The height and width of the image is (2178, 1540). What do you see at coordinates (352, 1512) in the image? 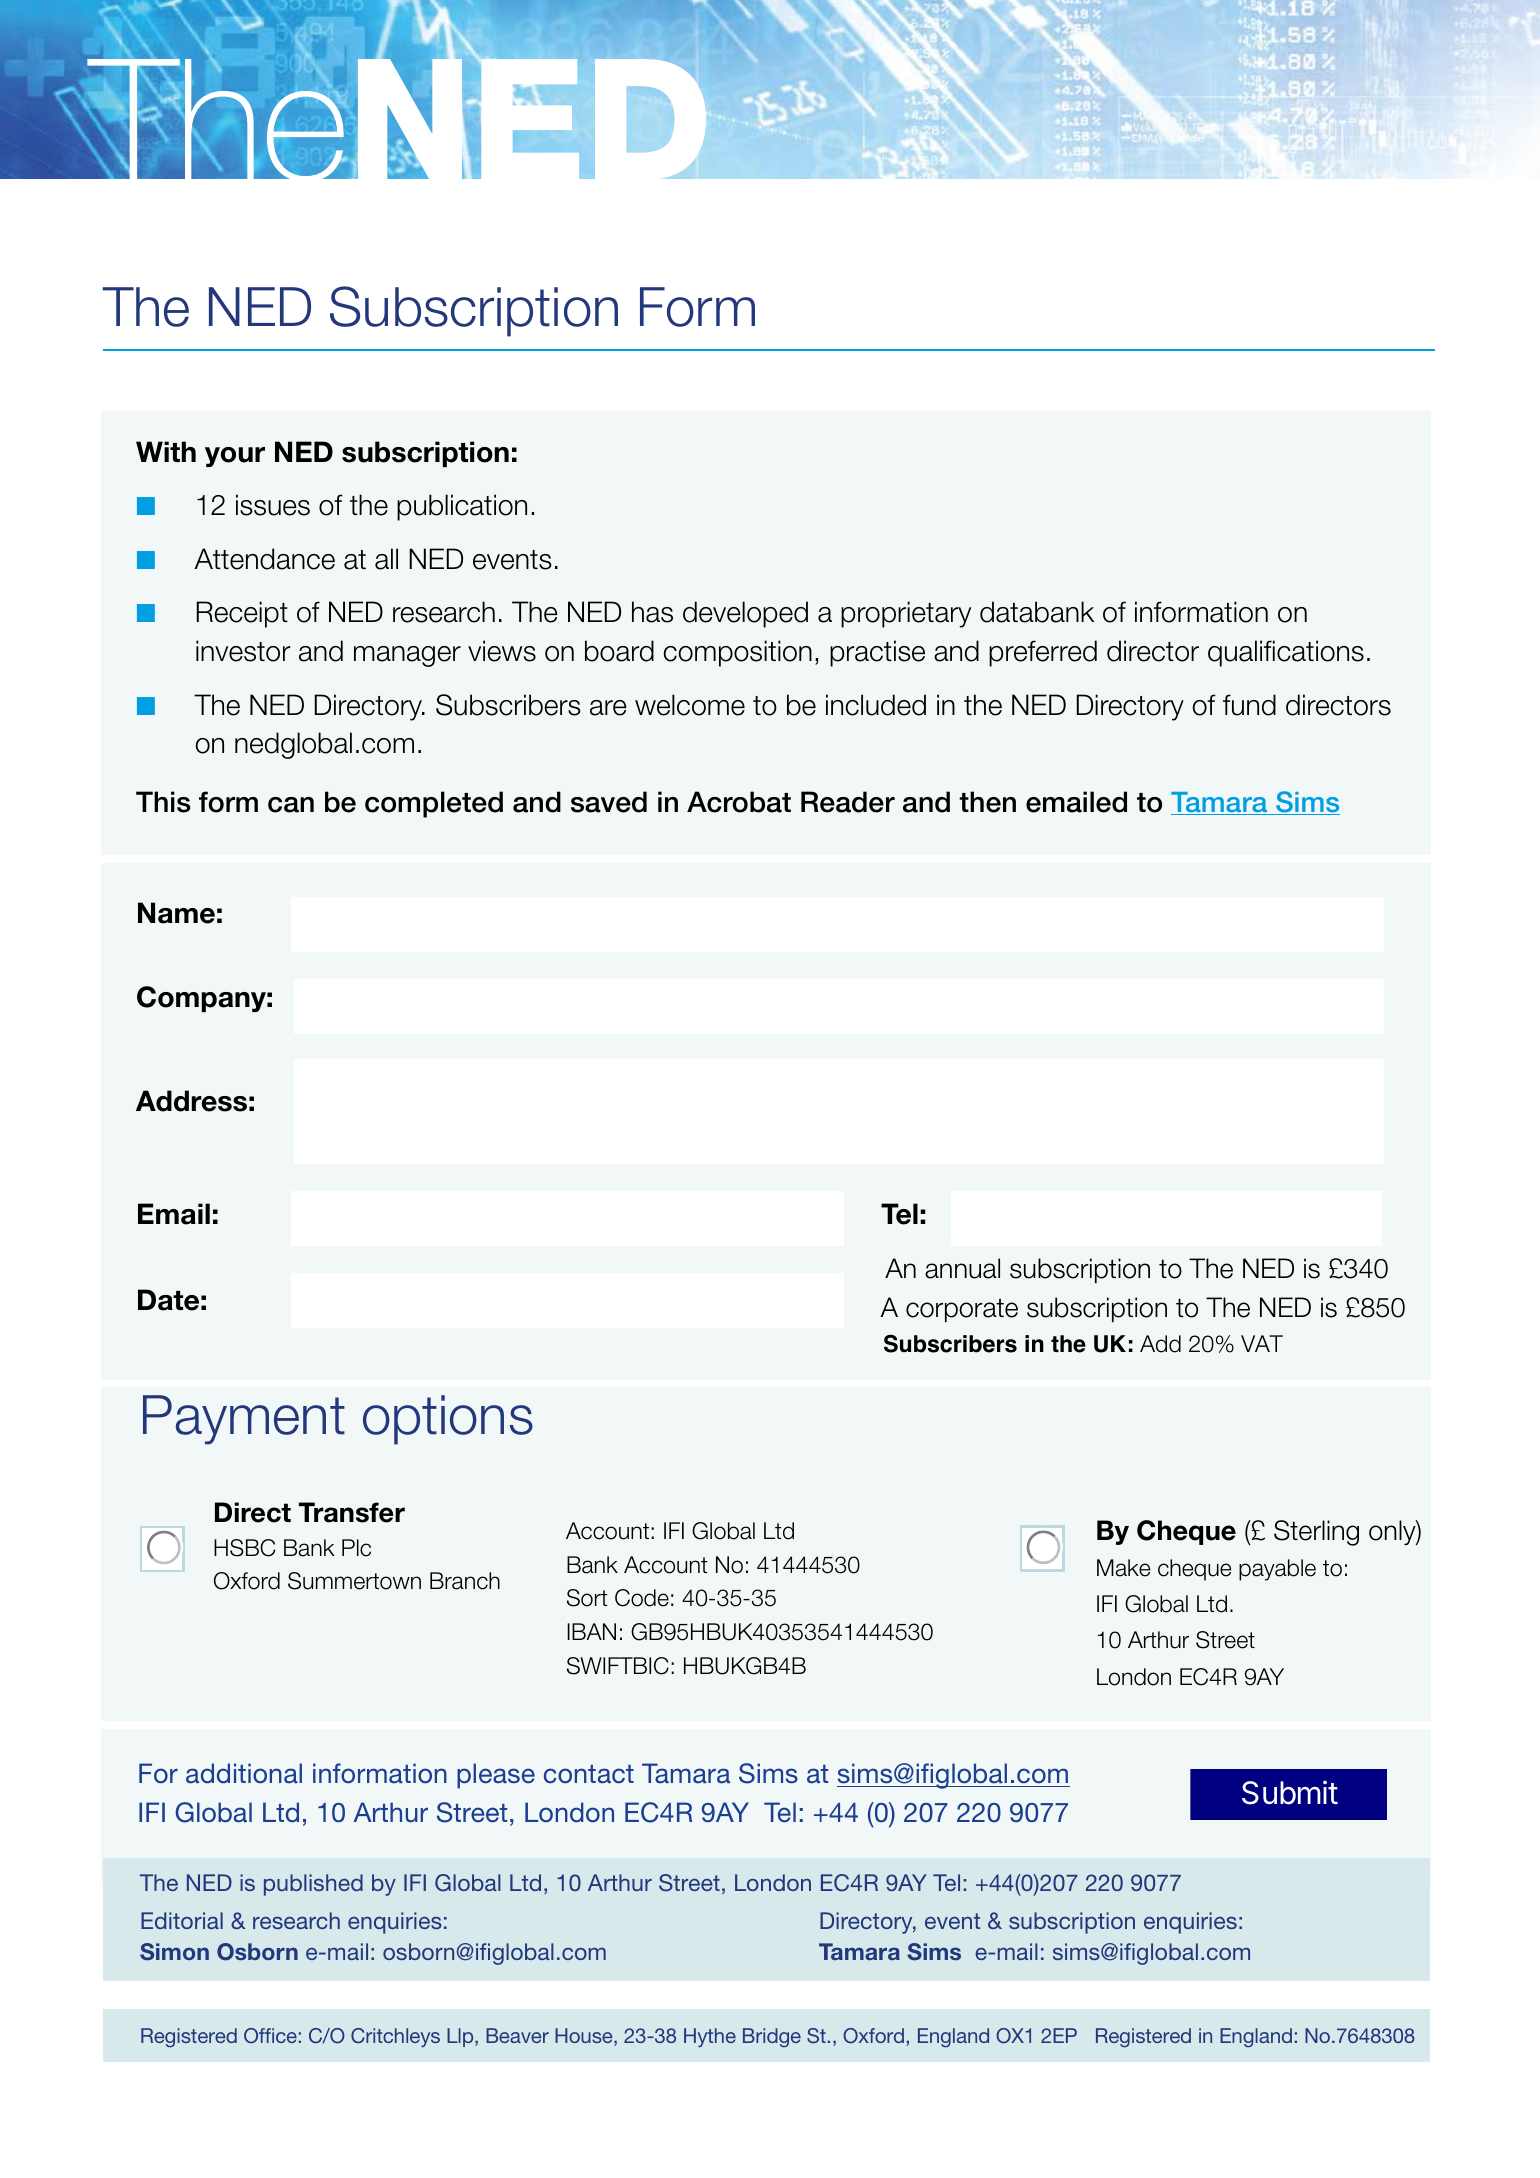
I see `Transfer` at bounding box center [352, 1512].
